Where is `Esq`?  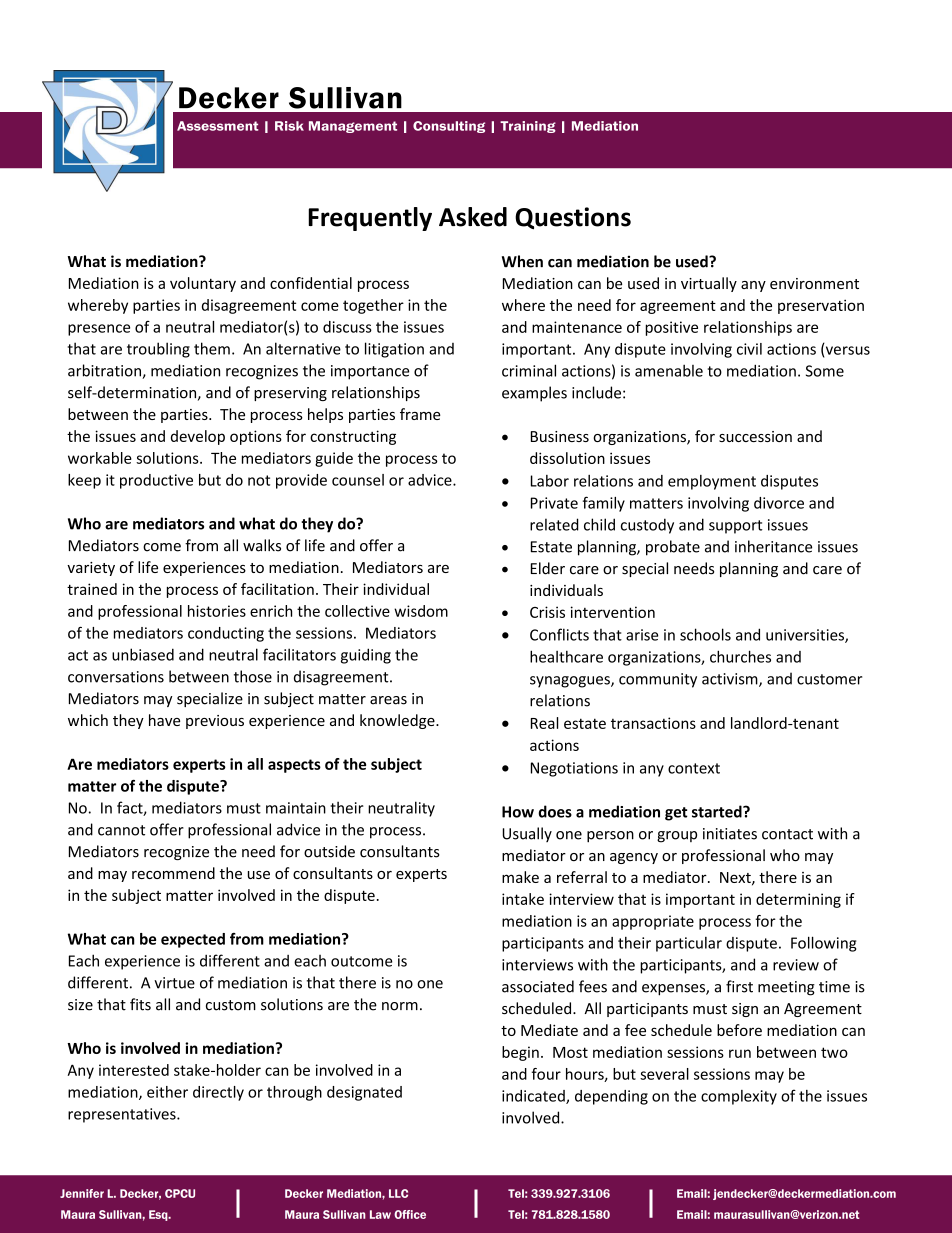
Esq is located at coordinates (159, 1215).
